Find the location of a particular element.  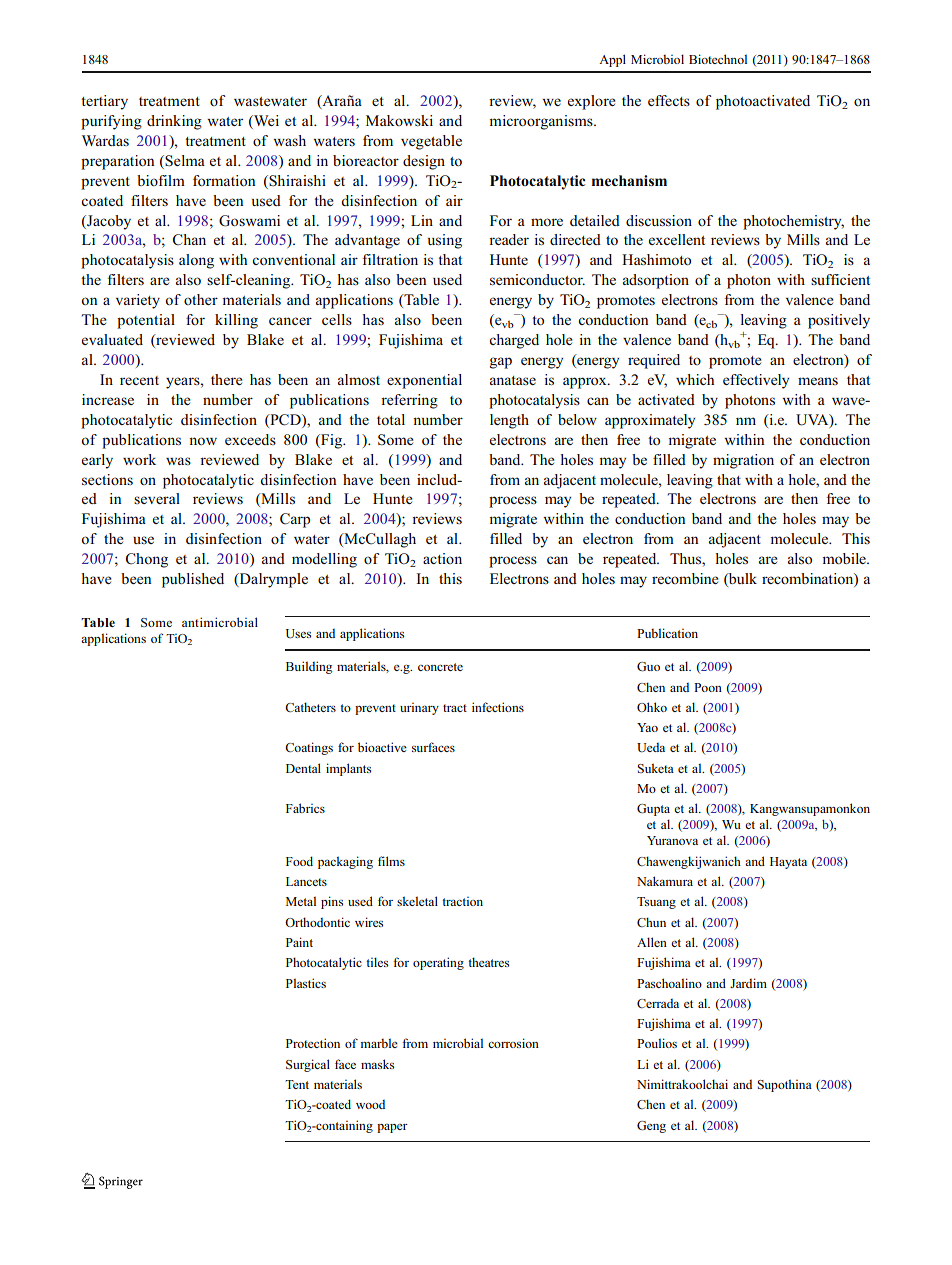

Surgical is located at coordinates (308, 1065).
